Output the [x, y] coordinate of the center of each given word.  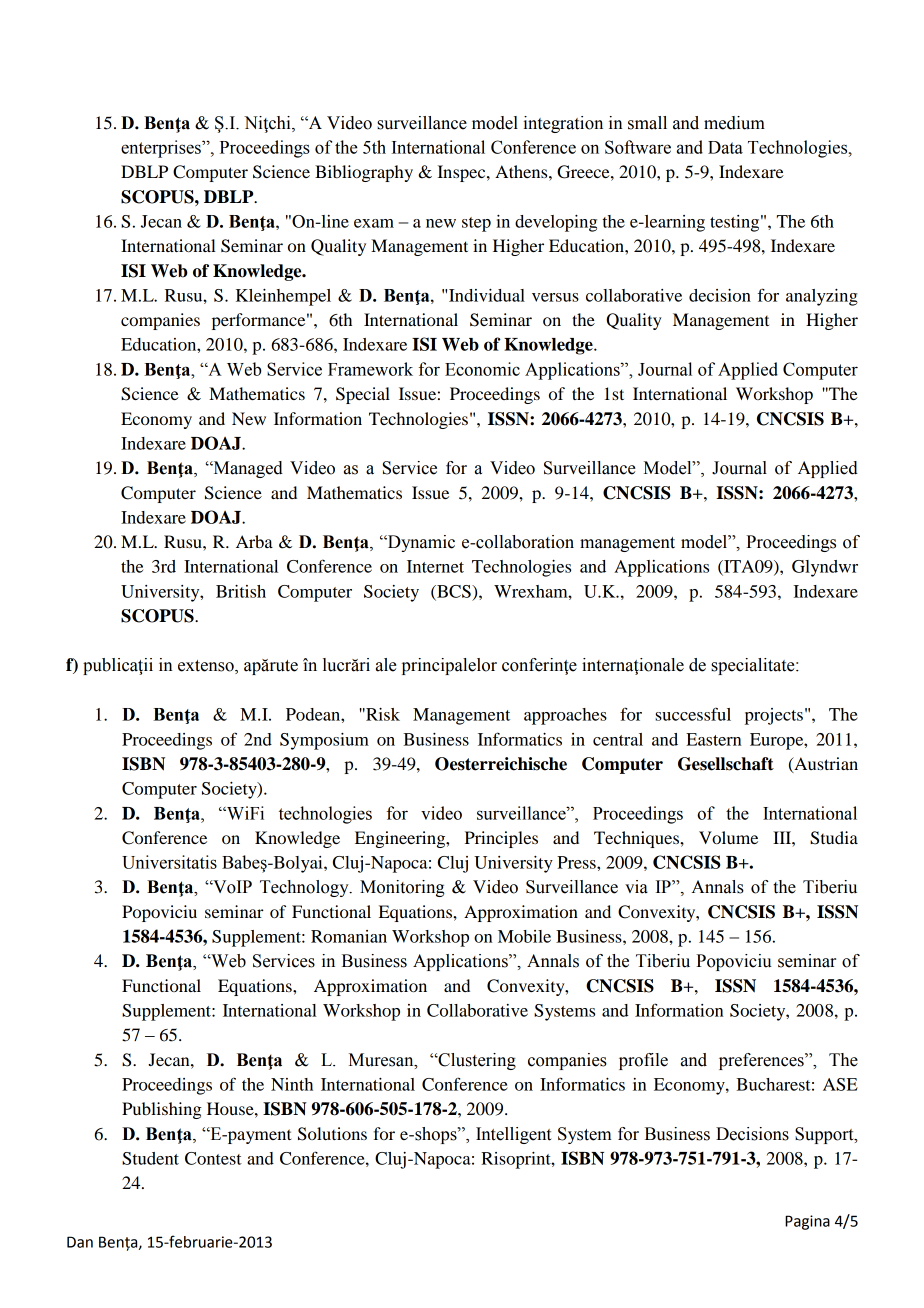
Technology [305, 888]
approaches [565, 716]
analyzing [822, 297]
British [241, 591]
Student [150, 1158]
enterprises [162, 149]
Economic [482, 369]
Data [725, 147]
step [476, 224]
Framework [370, 369]
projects [774, 716]
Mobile [524, 936]
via [636, 887]
